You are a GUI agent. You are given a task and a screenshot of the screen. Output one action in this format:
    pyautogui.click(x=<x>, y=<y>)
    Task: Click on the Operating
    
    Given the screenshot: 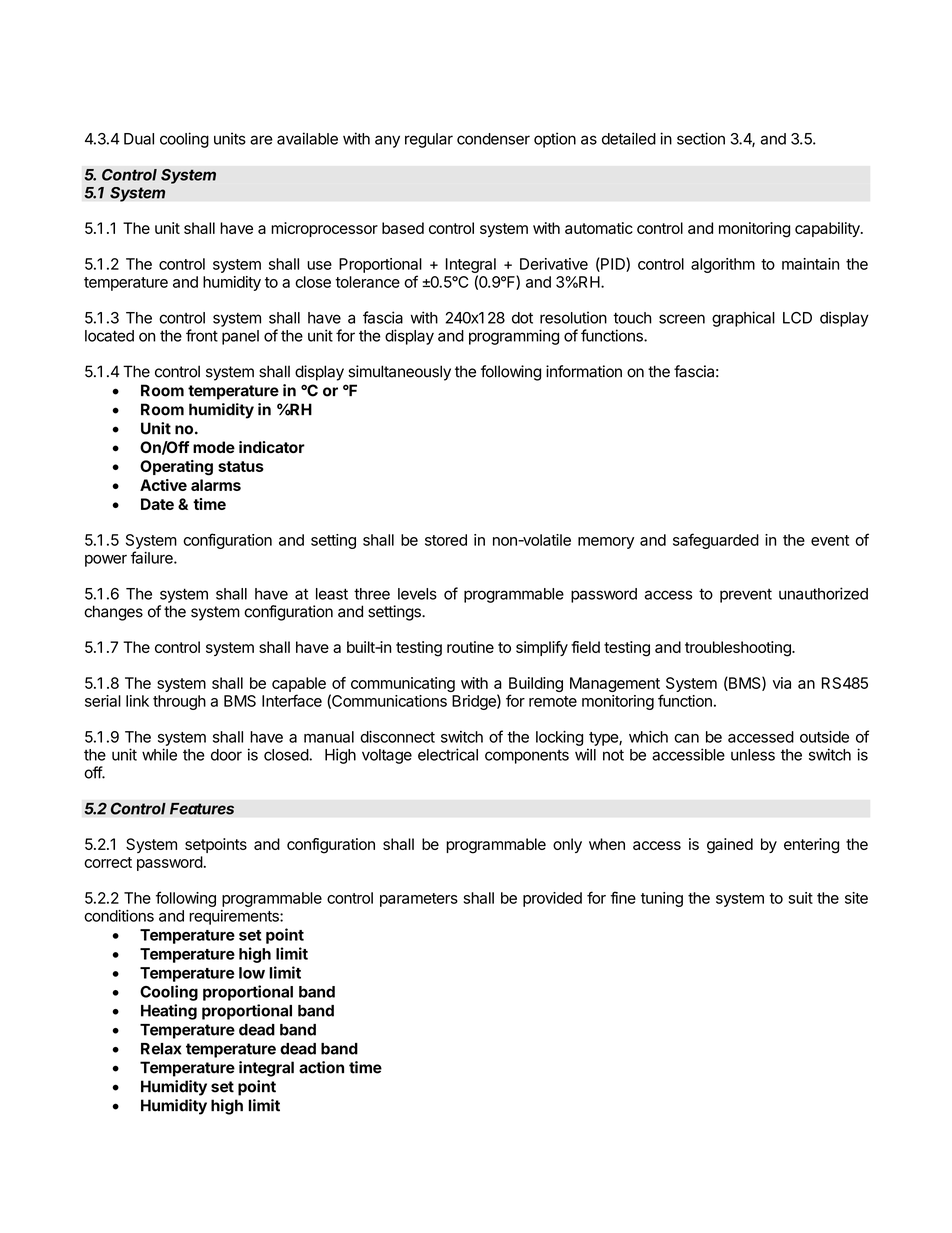 What is the action you would take?
    pyautogui.click(x=176, y=468)
